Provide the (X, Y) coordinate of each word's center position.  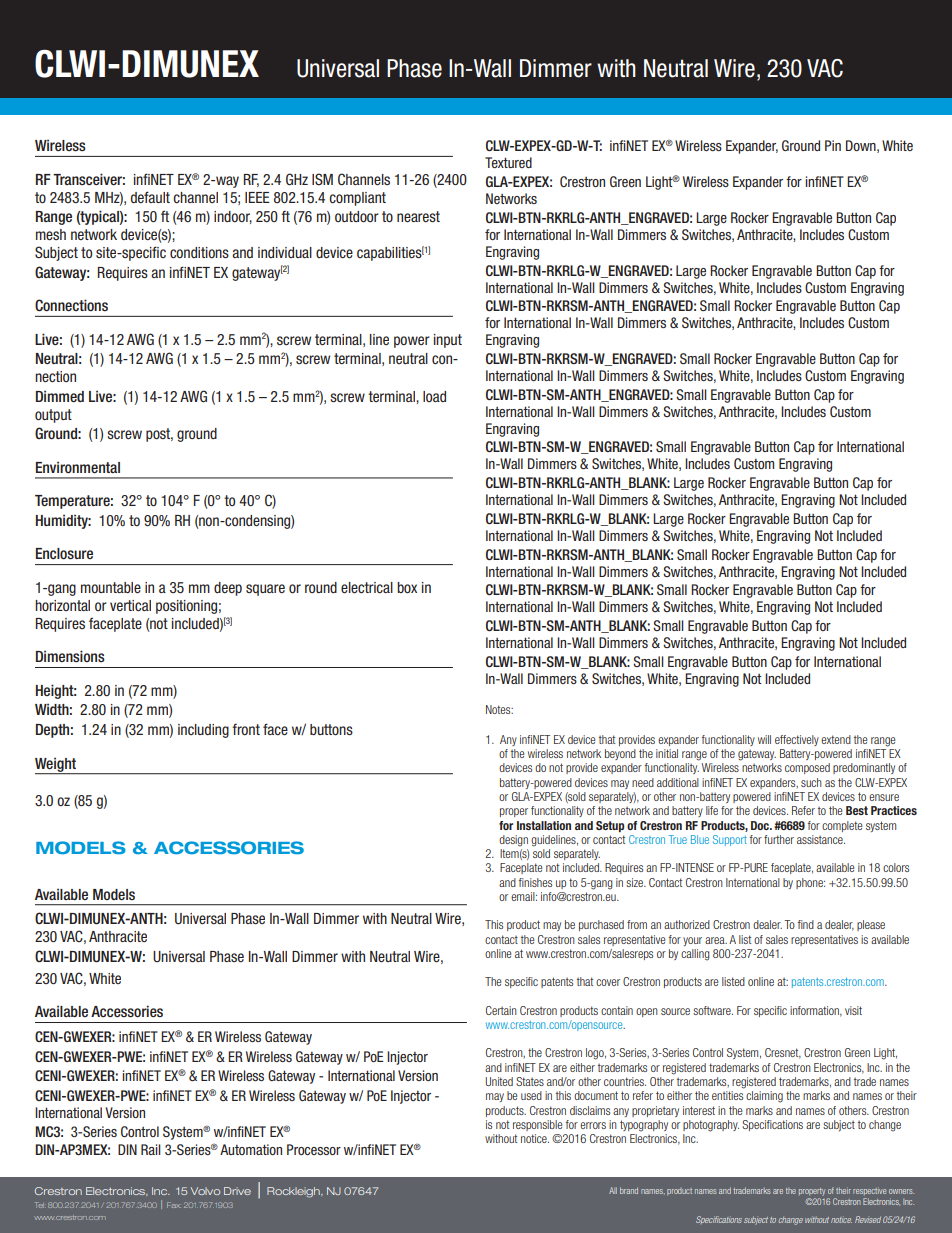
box (407, 587)
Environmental (78, 467)
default (150, 197)
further (779, 839)
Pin (833, 145)
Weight (57, 766)
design (513, 841)
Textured (508, 162)
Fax (173, 1205)
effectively (797, 740)
